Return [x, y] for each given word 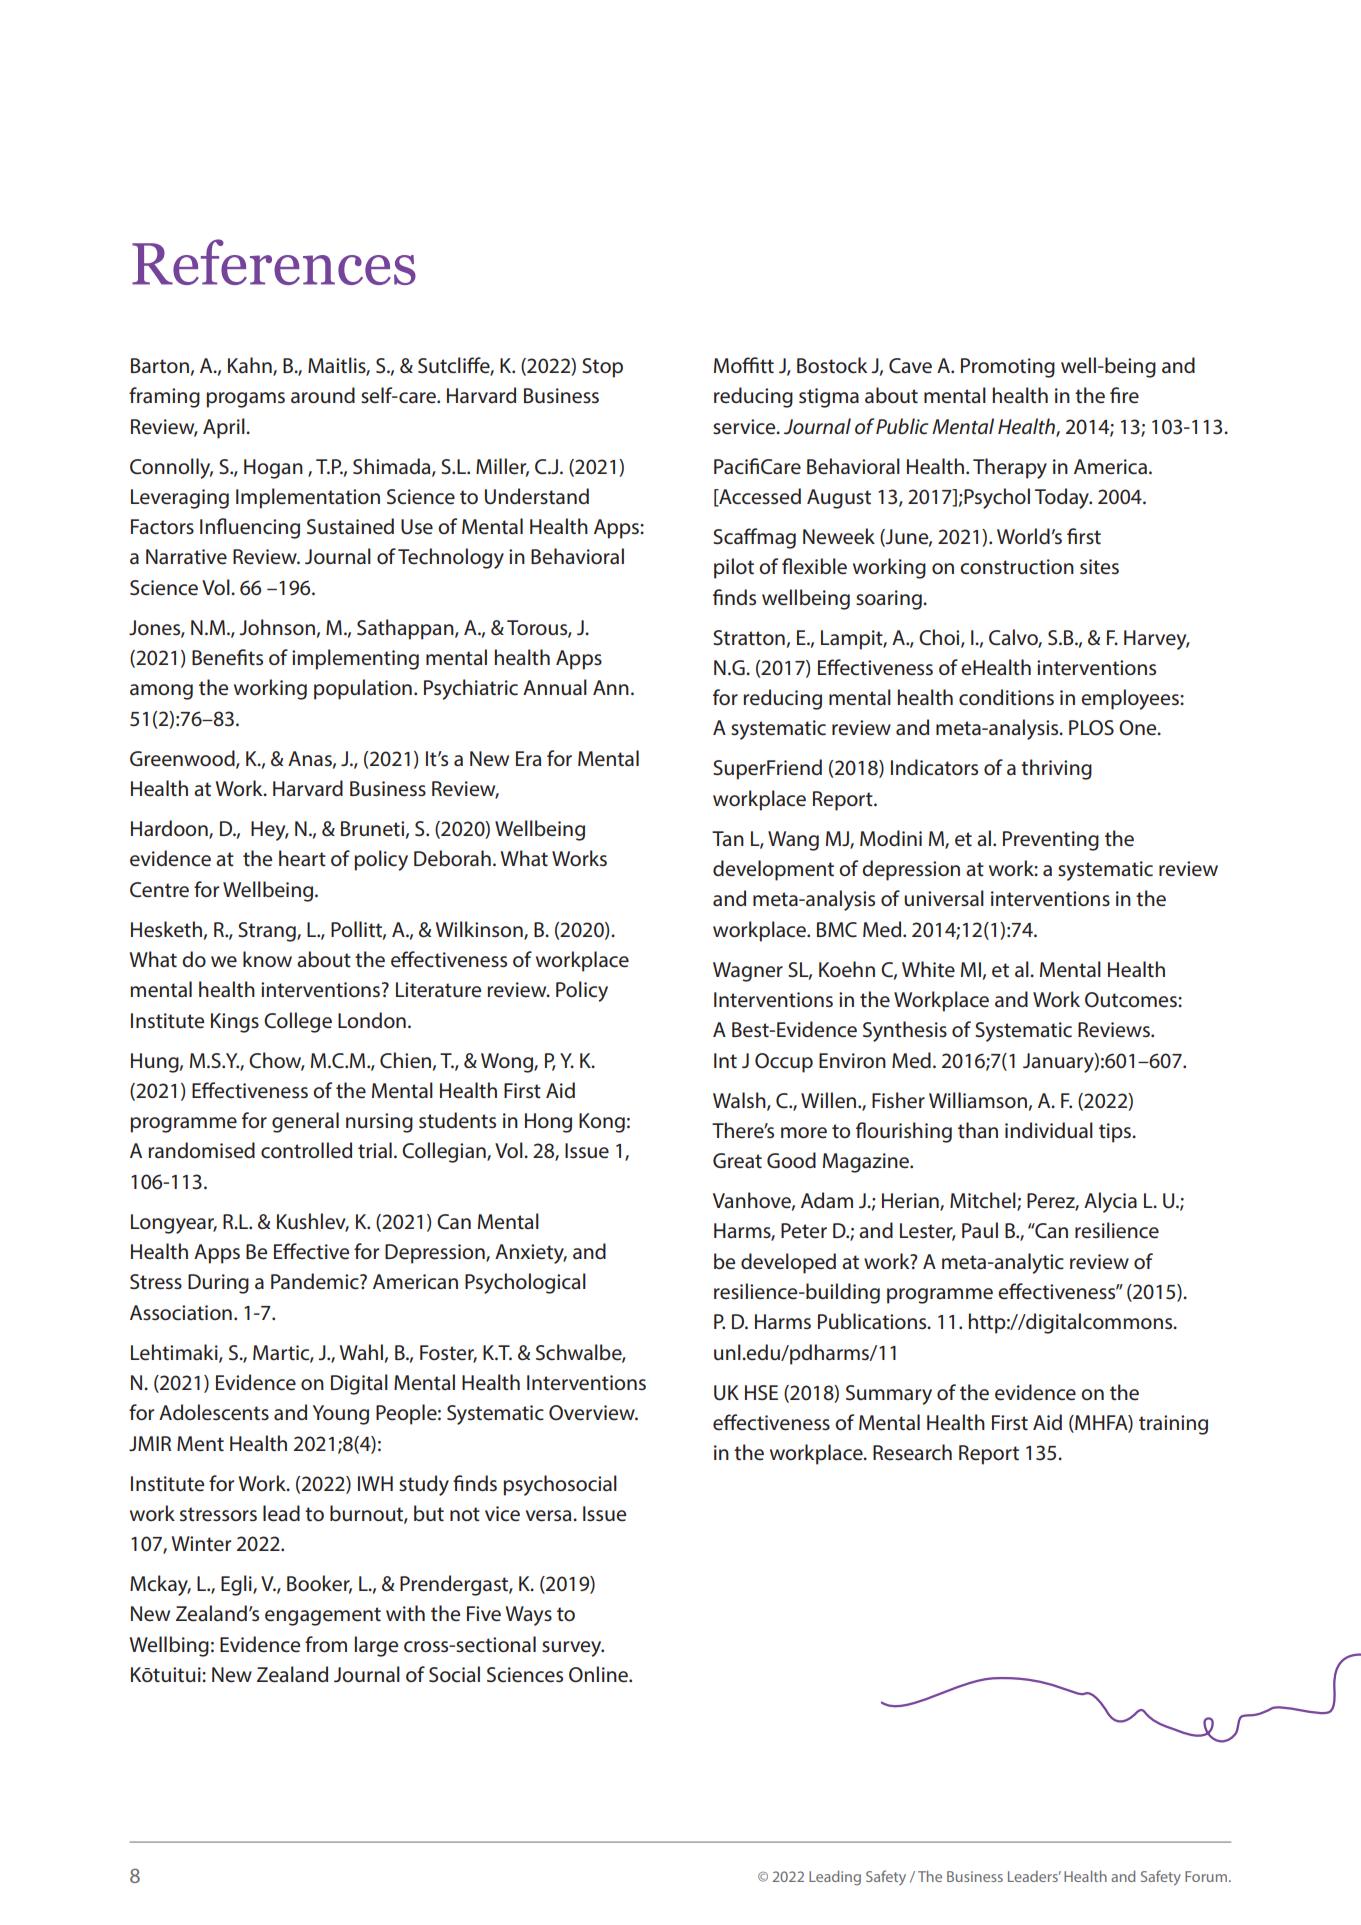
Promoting [1008, 368]
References [274, 262]
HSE [761, 1392]
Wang [793, 841]
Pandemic [316, 1281]
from [326, 1644]
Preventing [1051, 841]
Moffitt [744, 365]
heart [302, 858]
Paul [980, 1230]
